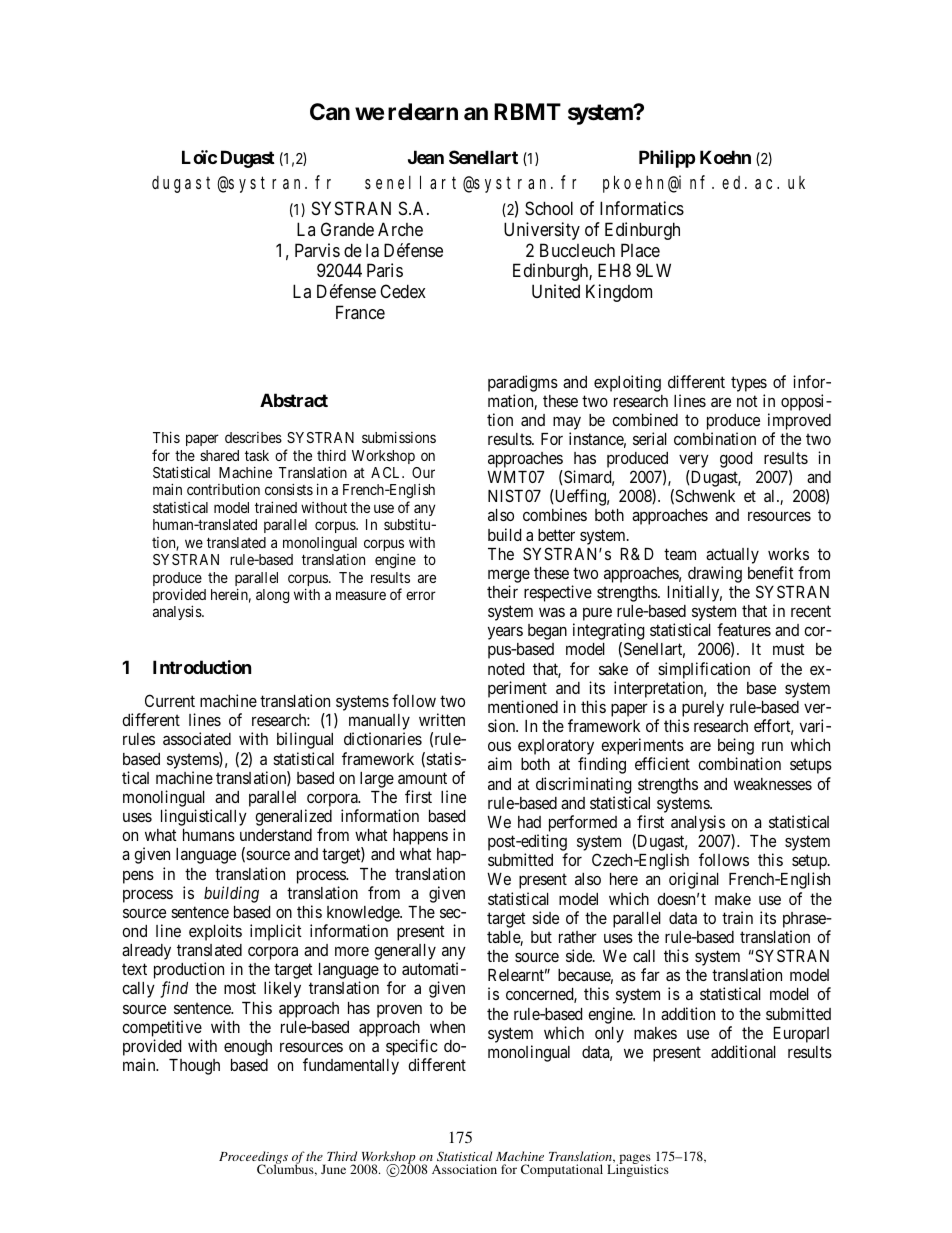 The image size is (952, 1233). What do you see at coordinates (412, 1047) in the document?
I see `specific` at bounding box center [412, 1047].
